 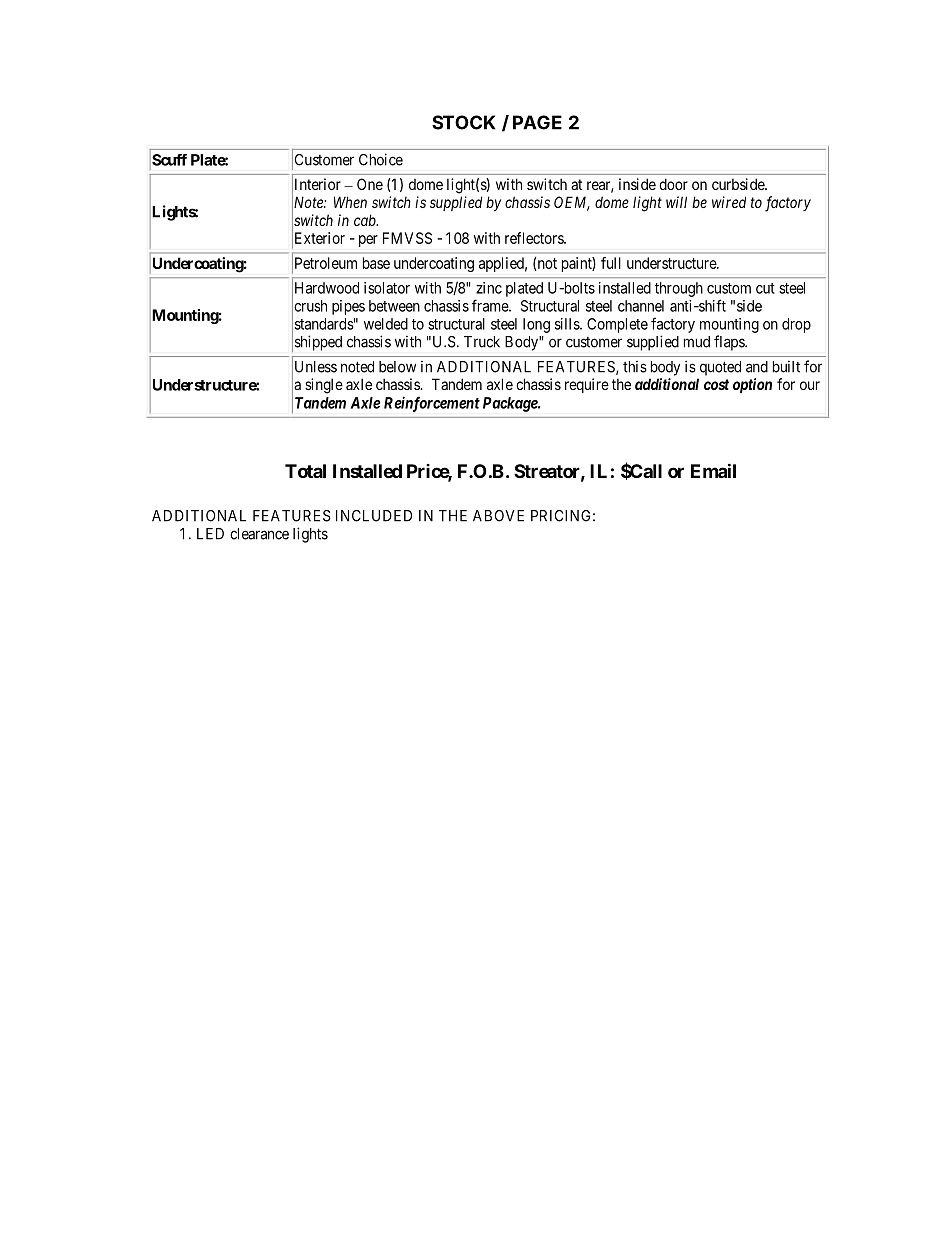 What do you see at coordinates (381, 159) in the screenshot?
I see `Choice` at bounding box center [381, 159].
